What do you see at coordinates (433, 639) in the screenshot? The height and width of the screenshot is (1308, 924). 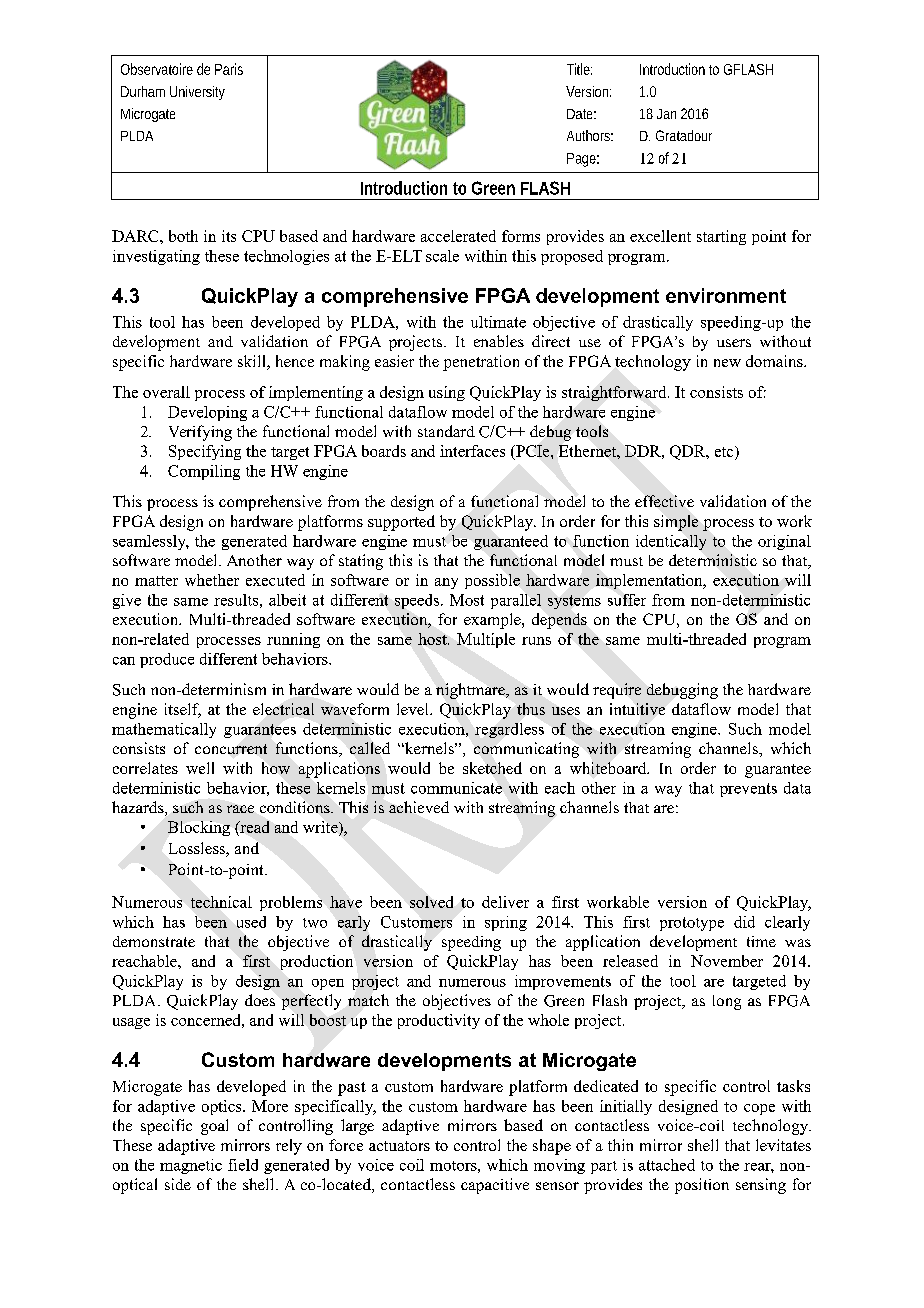 I see `host` at bounding box center [433, 639].
